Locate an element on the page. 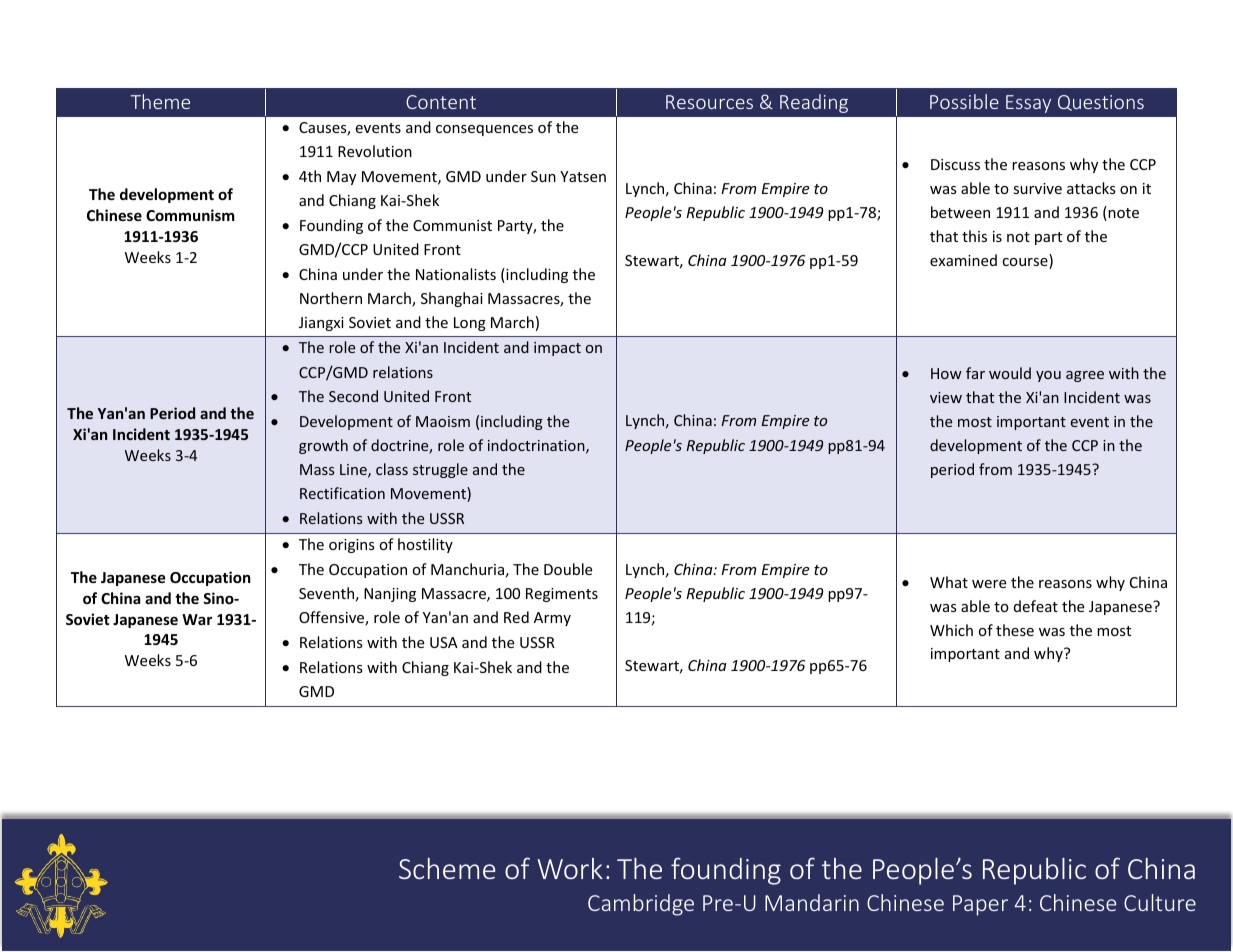 This document has height=952, width=1233. Scheme is located at coordinates (447, 868).
